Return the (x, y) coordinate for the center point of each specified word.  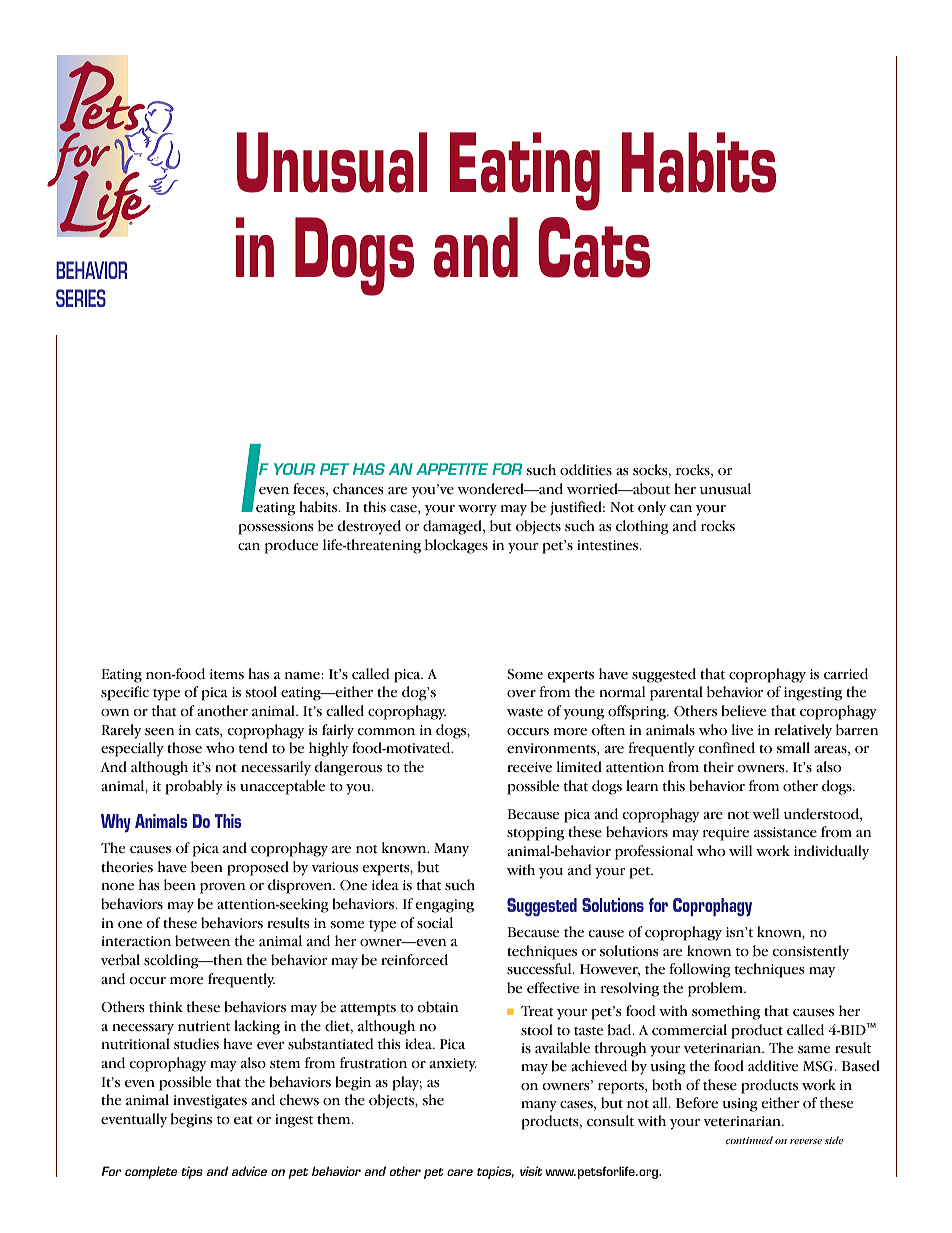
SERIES (81, 298)
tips (192, 1172)
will (740, 850)
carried (846, 674)
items (227, 674)
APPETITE (452, 469)
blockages (456, 546)
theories (127, 867)
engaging (444, 906)
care (460, 1172)
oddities (586, 470)
